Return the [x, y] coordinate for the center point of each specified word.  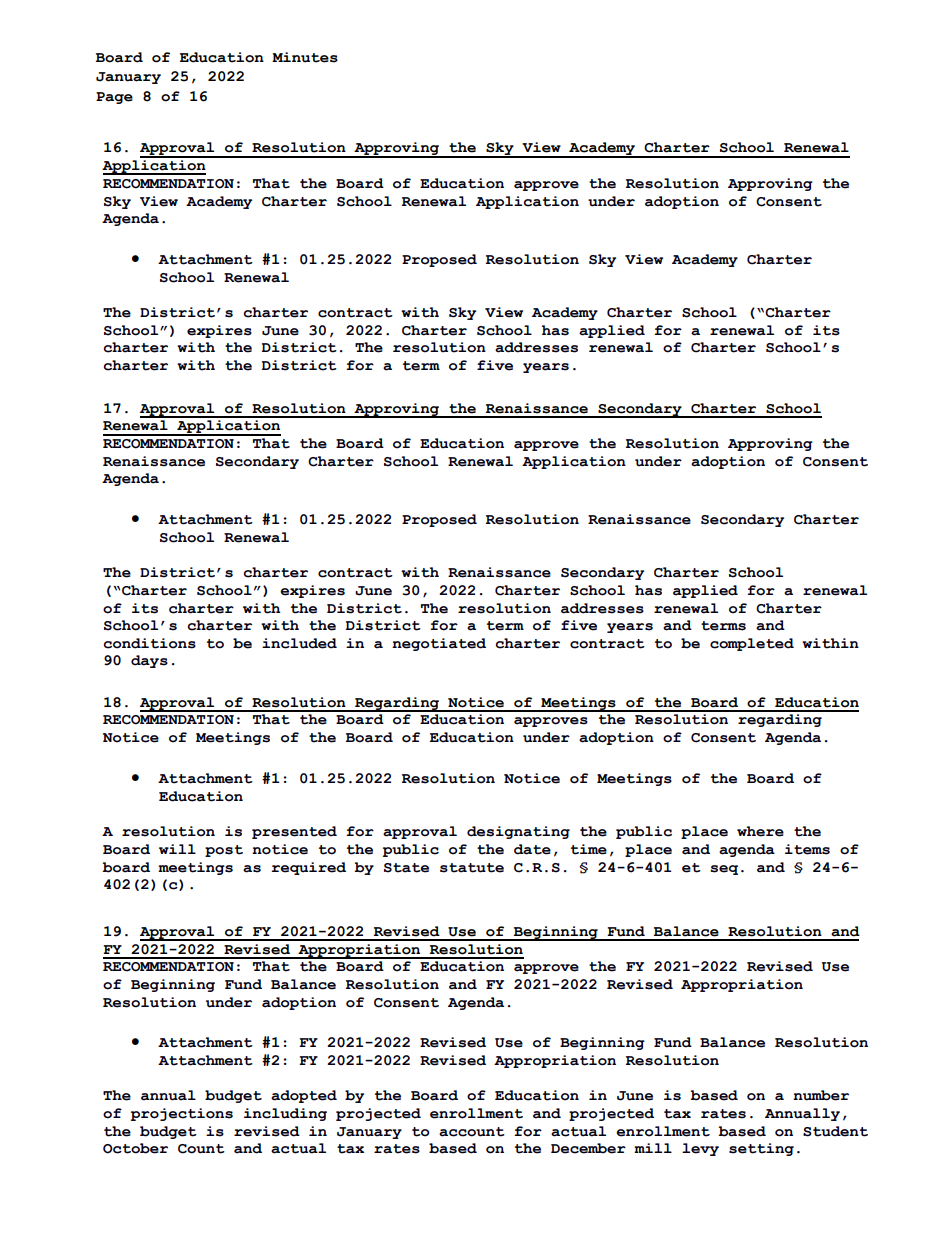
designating [518, 832]
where [760, 831]
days [149, 661]
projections [182, 1114]
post [224, 851]
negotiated [439, 644]
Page [114, 98]
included [299, 643]
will [177, 849]
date [532, 849]
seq [724, 870]
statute [472, 868]
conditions [149, 643]
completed [752, 644]
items [807, 849]
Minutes [305, 57]
